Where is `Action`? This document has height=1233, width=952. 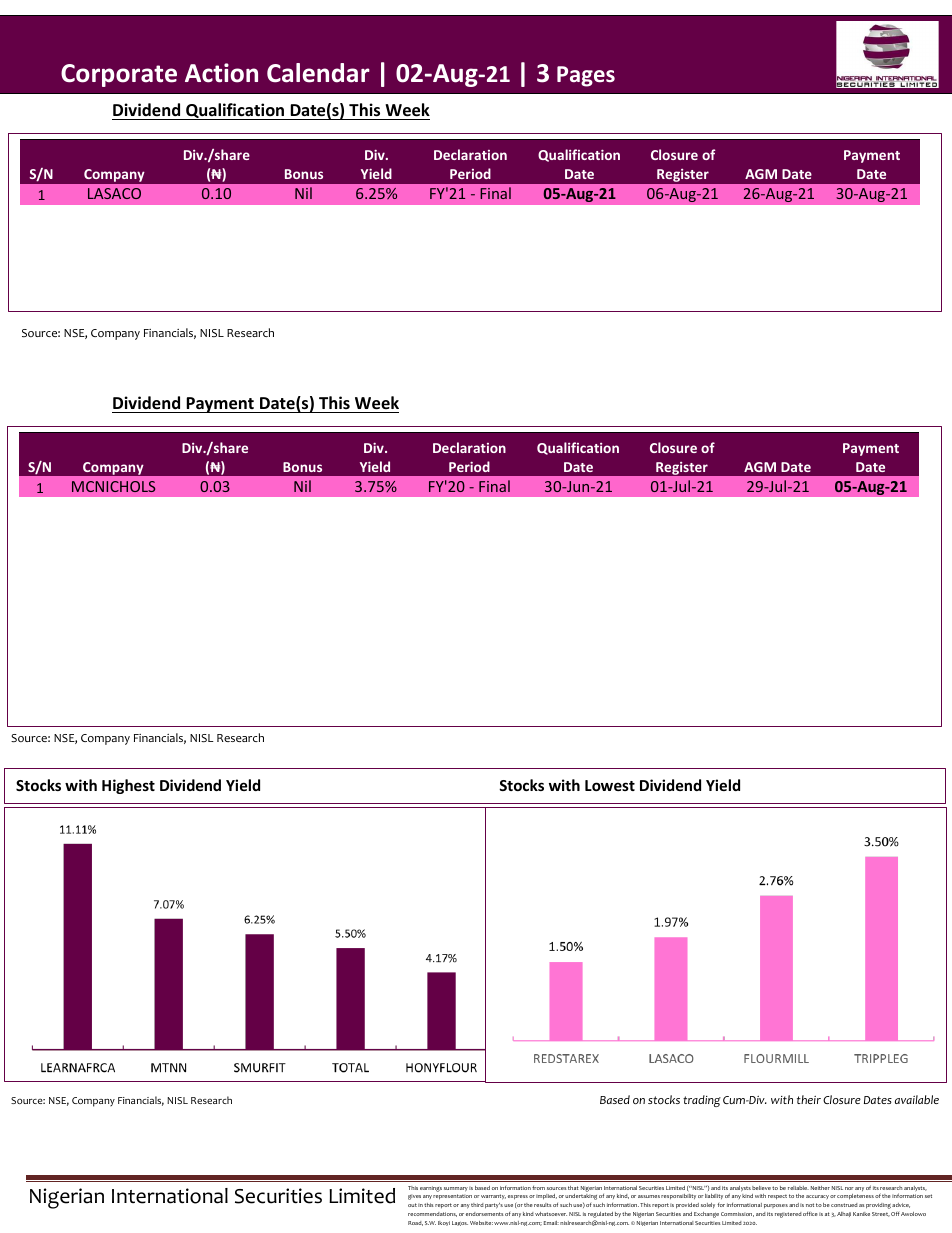 Action is located at coordinates (221, 73).
